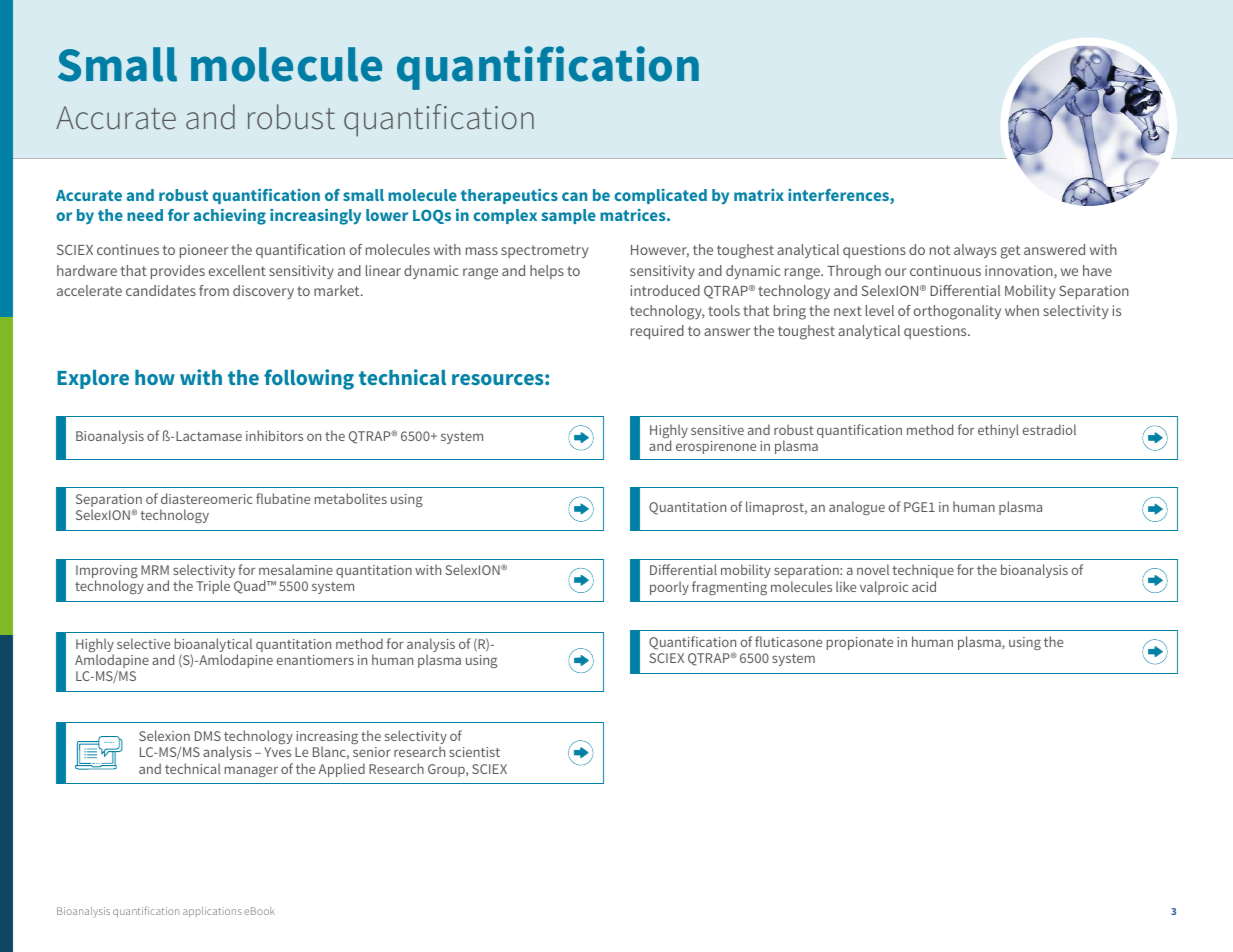 The image size is (1233, 952). Describe the element at coordinates (923, 571) in the screenshot. I see `technique` at that location.
